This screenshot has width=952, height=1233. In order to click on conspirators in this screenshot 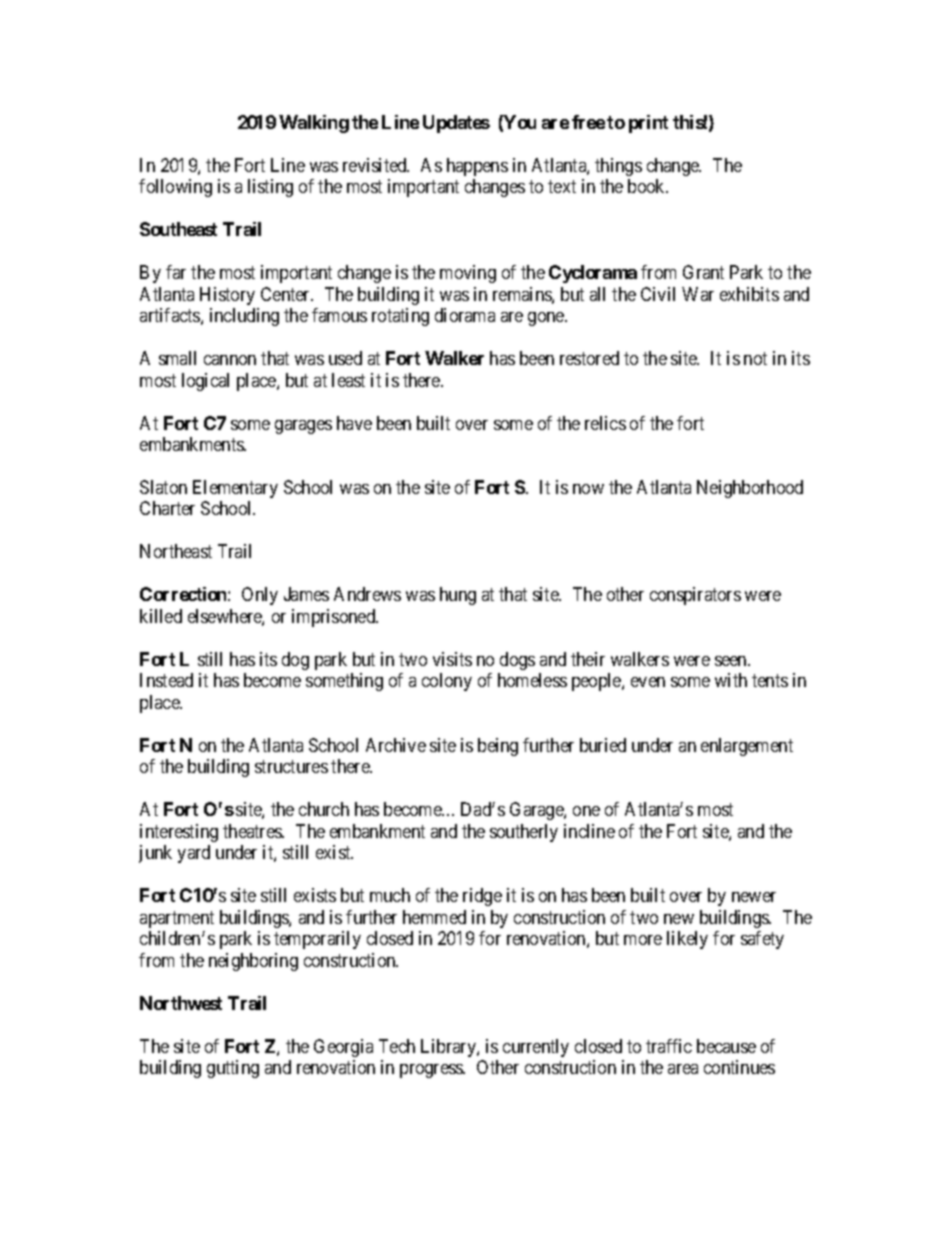, I will do `click(695, 596)`.
